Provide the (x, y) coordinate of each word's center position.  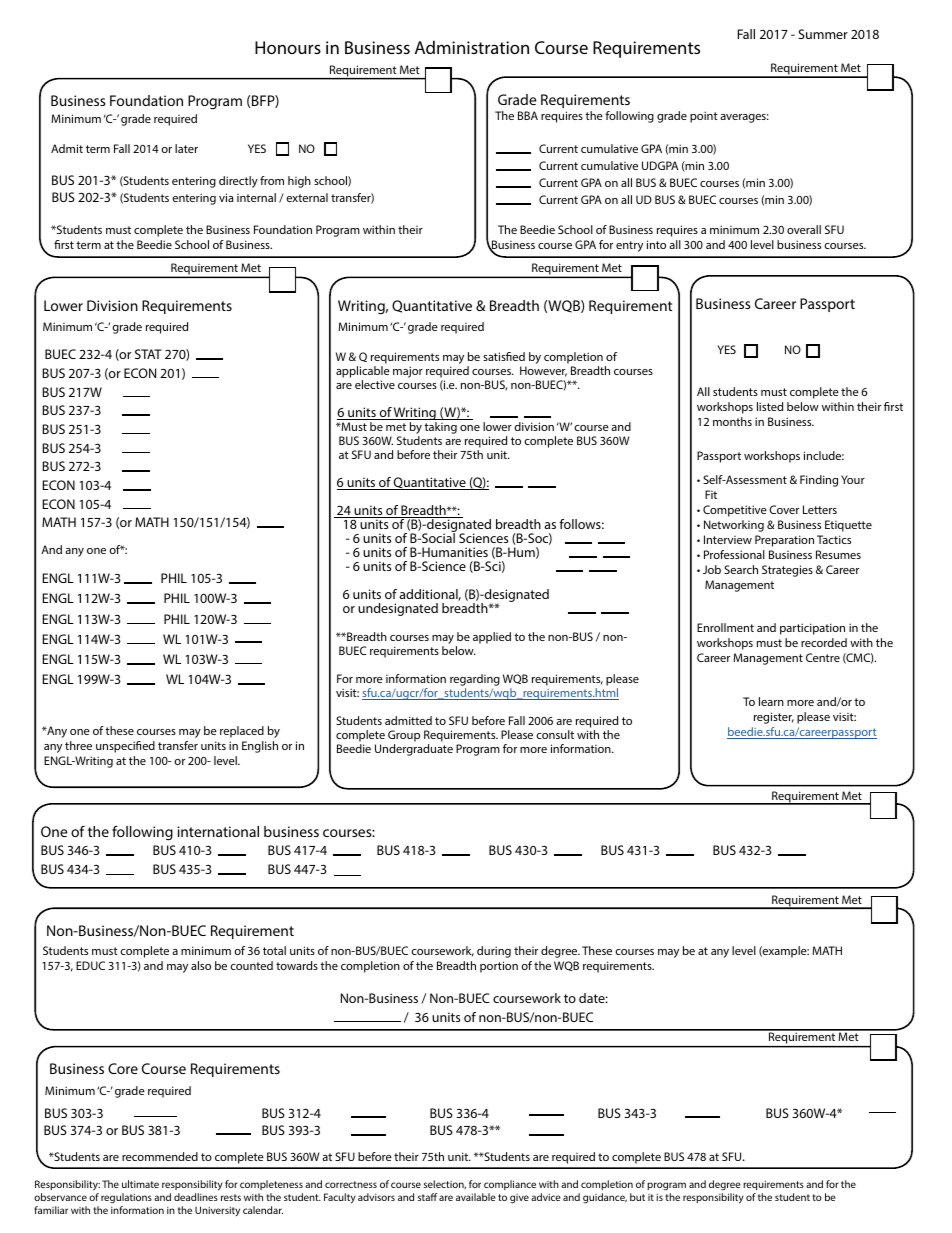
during (494, 952)
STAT (148, 354)
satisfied (504, 356)
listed (770, 406)
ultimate (140, 1184)
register (774, 718)
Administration (472, 47)
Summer (823, 34)
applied (492, 638)
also (201, 965)
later (186, 148)
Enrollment (725, 627)
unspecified (125, 747)
